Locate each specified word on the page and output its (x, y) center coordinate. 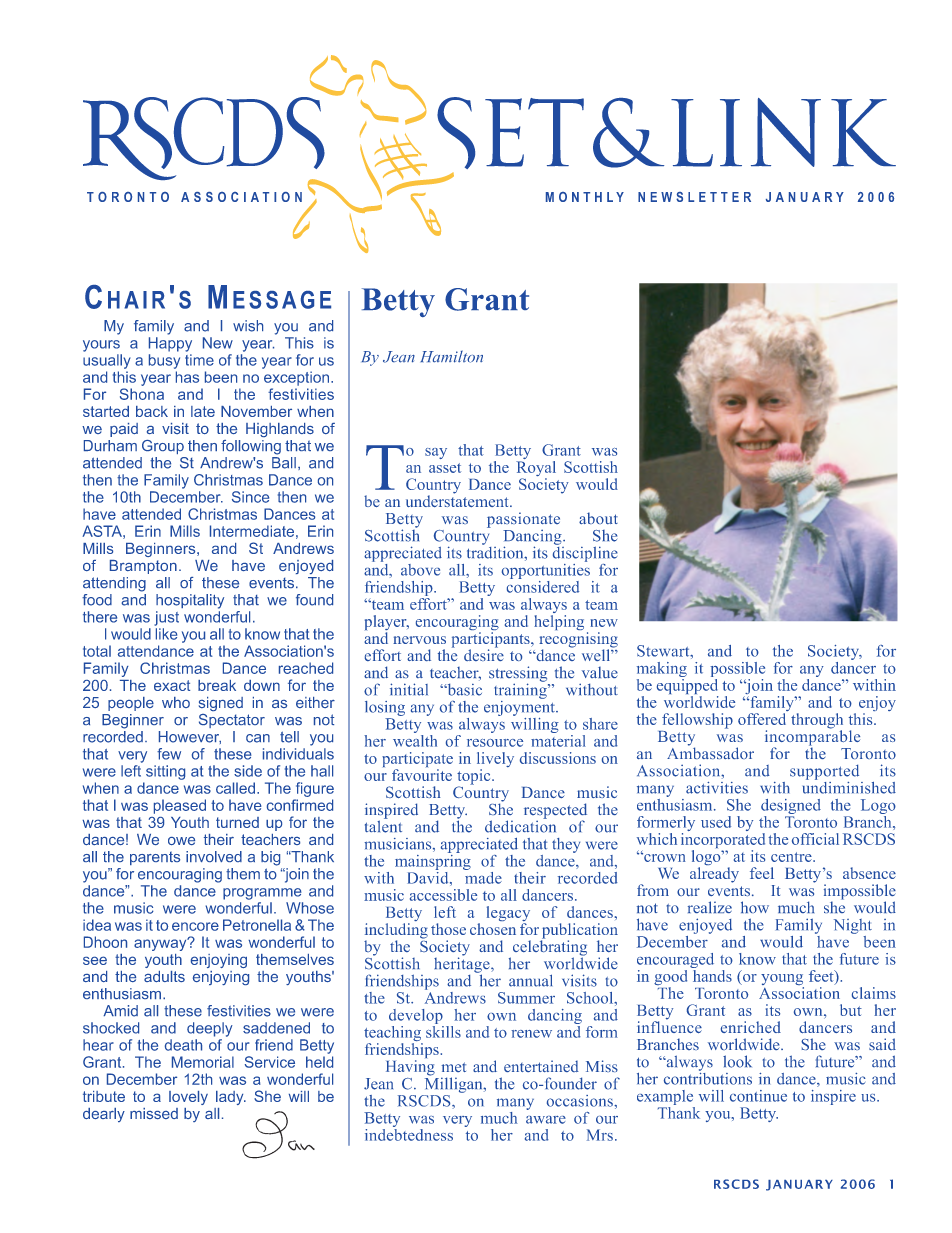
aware (546, 1120)
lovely (188, 1098)
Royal (536, 468)
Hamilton (451, 356)
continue (758, 1096)
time (199, 360)
